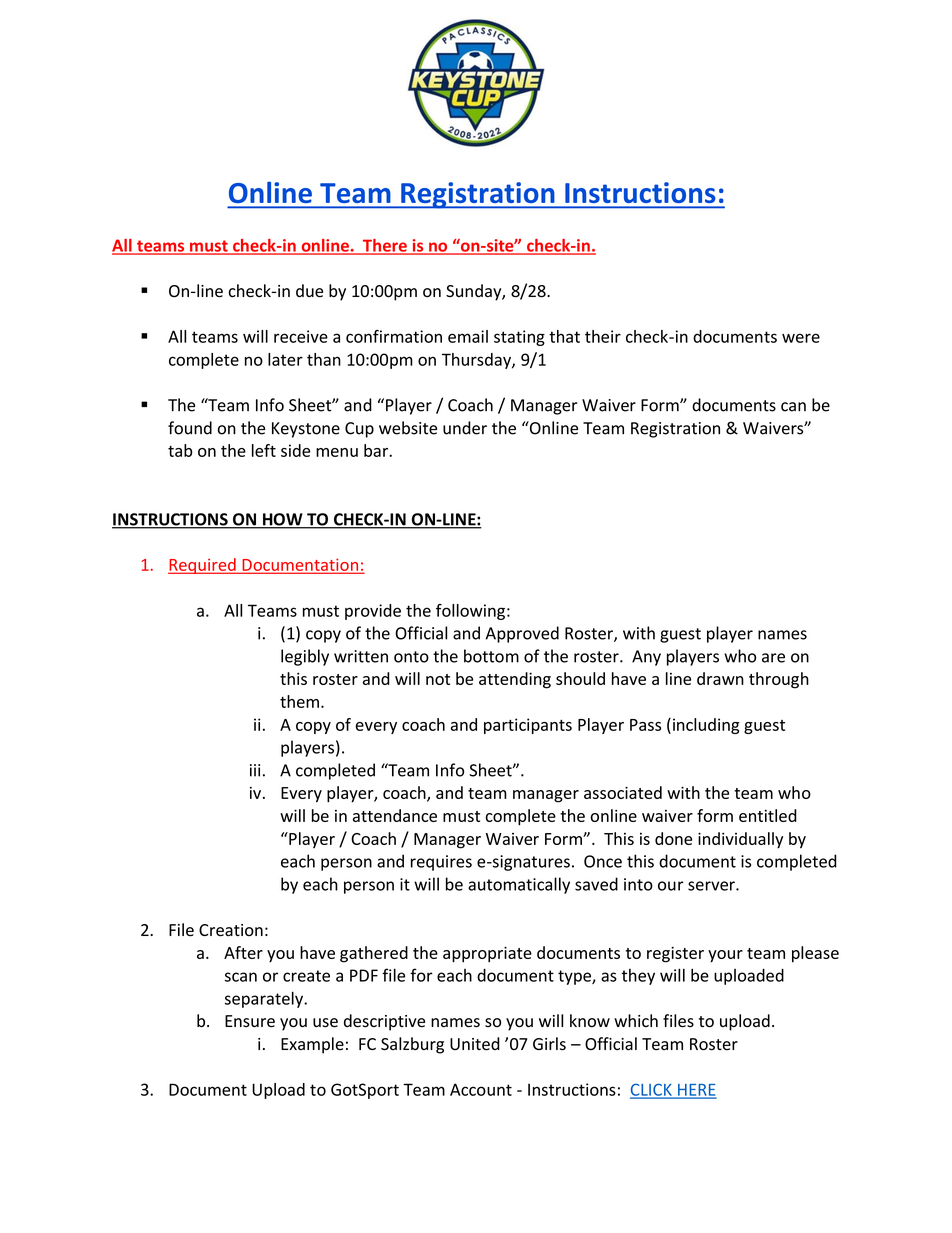 The height and width of the screenshot is (1233, 952). I want to click on participants, so click(528, 726).
